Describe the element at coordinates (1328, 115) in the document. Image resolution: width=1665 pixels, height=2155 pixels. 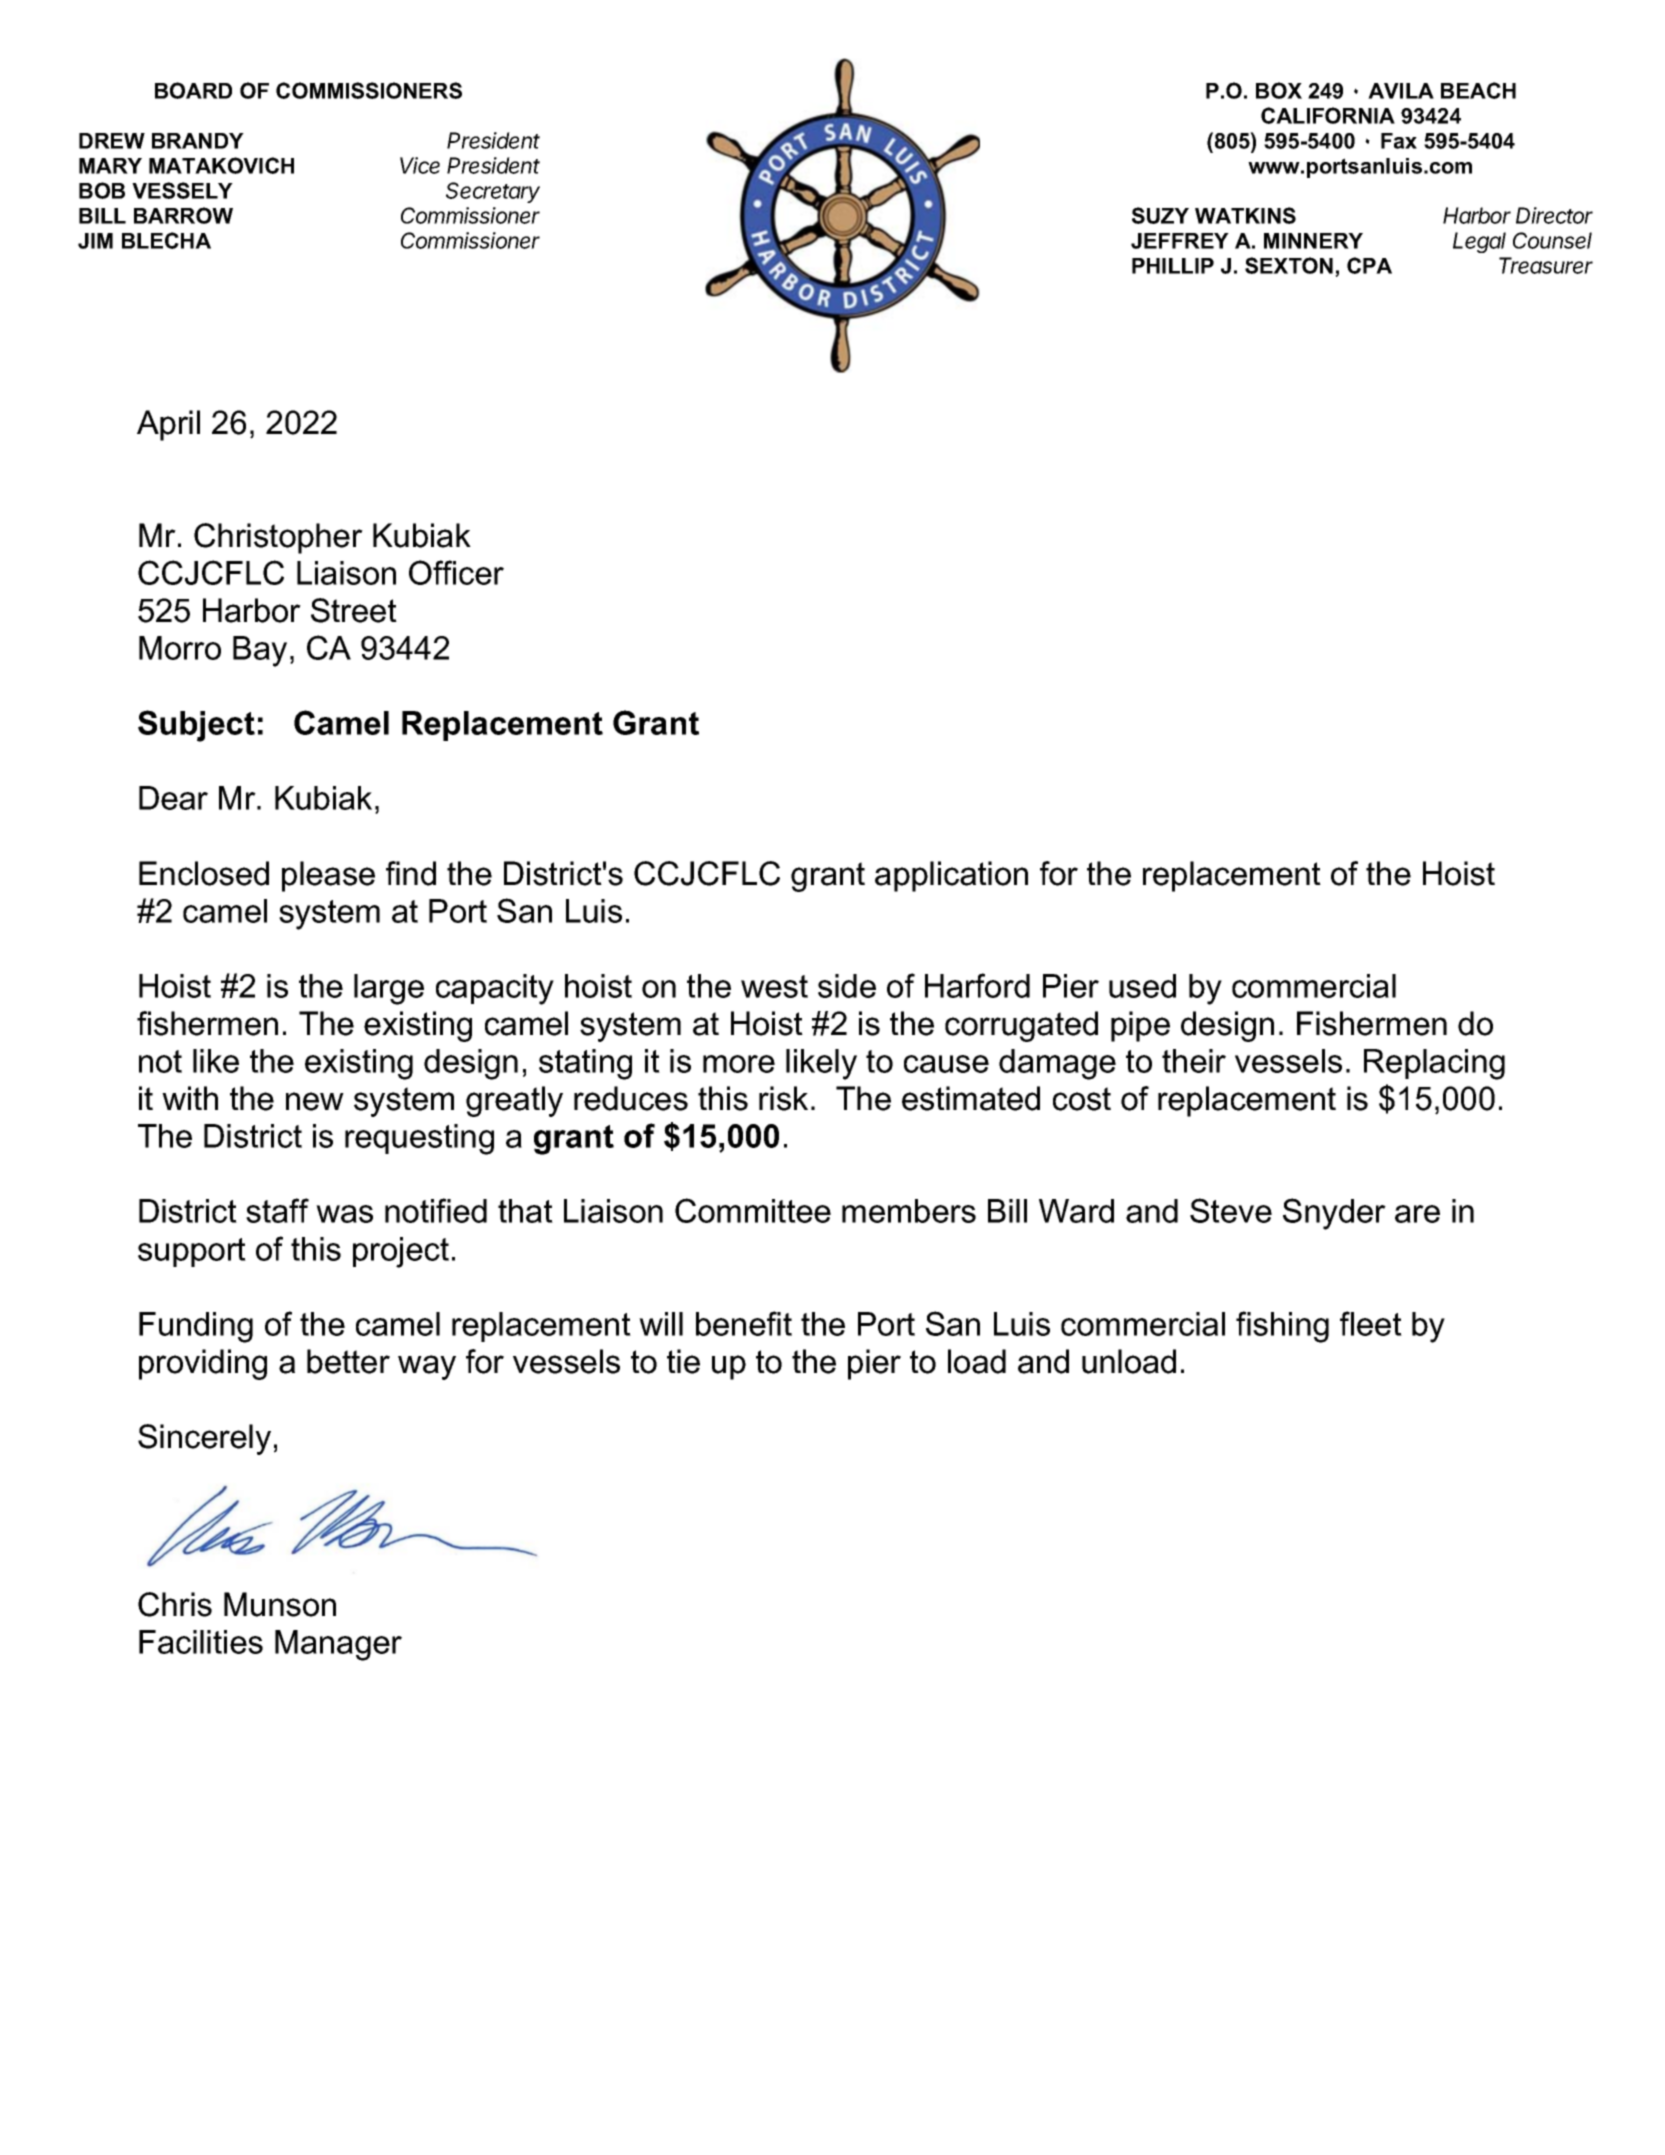
I see `CALIFORNIA` at that location.
